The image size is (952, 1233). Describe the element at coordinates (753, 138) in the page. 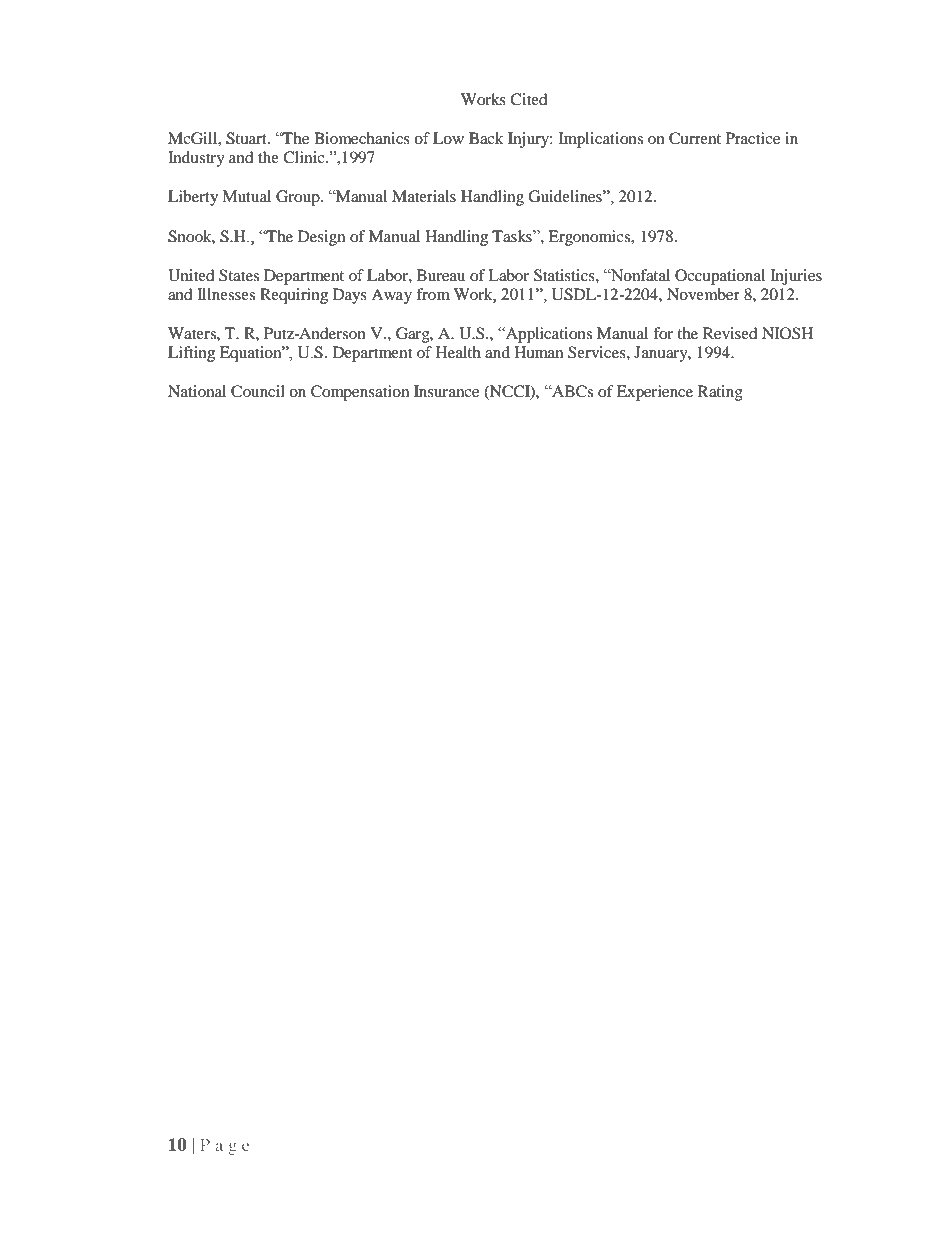

I see `Practice` at that location.
